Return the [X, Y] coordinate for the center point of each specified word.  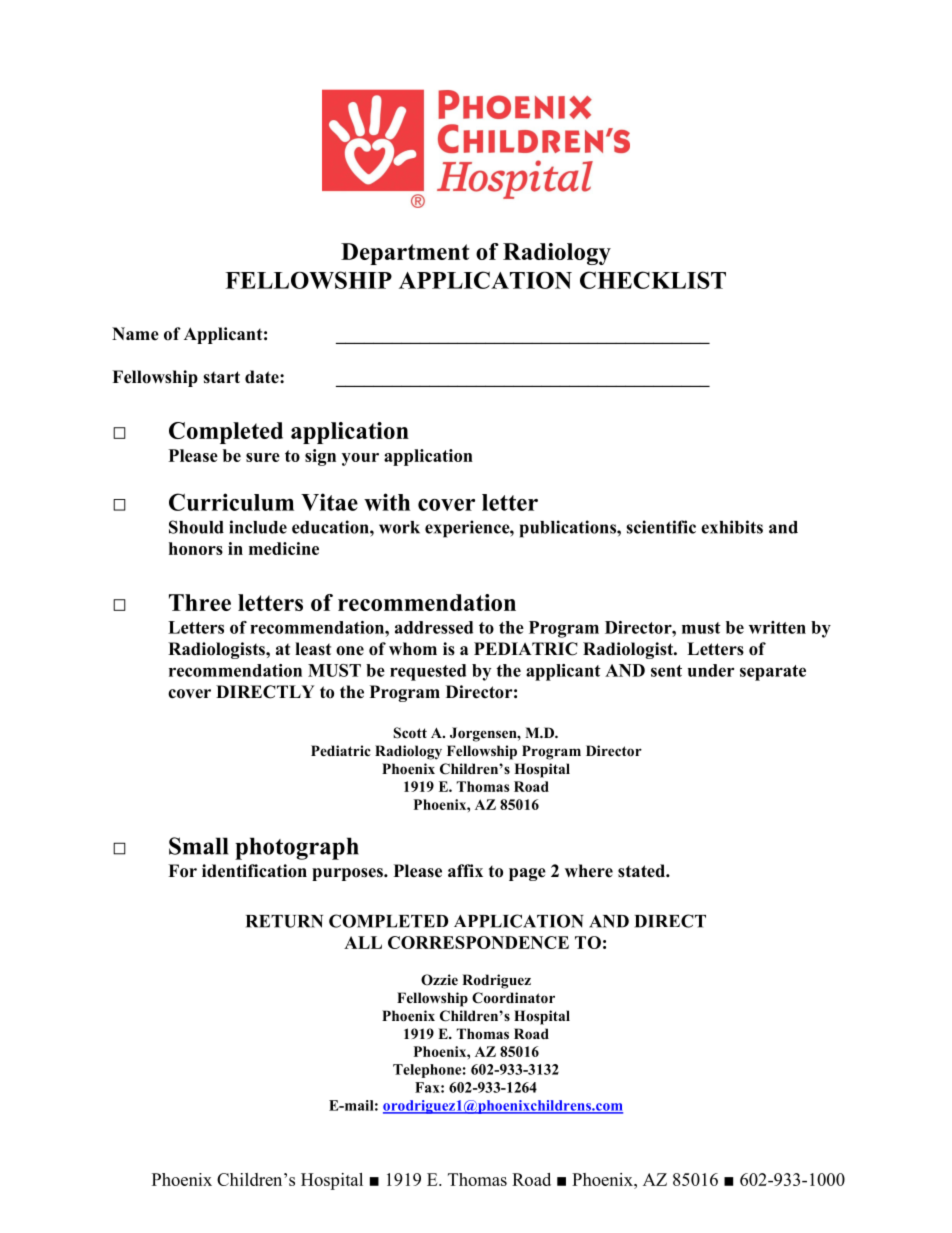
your [360, 459]
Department [405, 254]
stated [642, 871]
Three [200, 602]
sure [263, 457]
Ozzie [439, 980]
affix [465, 870]
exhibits [732, 527]
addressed [434, 627]
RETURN [284, 921]
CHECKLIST [653, 280]
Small [198, 846]
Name [135, 334]
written [777, 627]
